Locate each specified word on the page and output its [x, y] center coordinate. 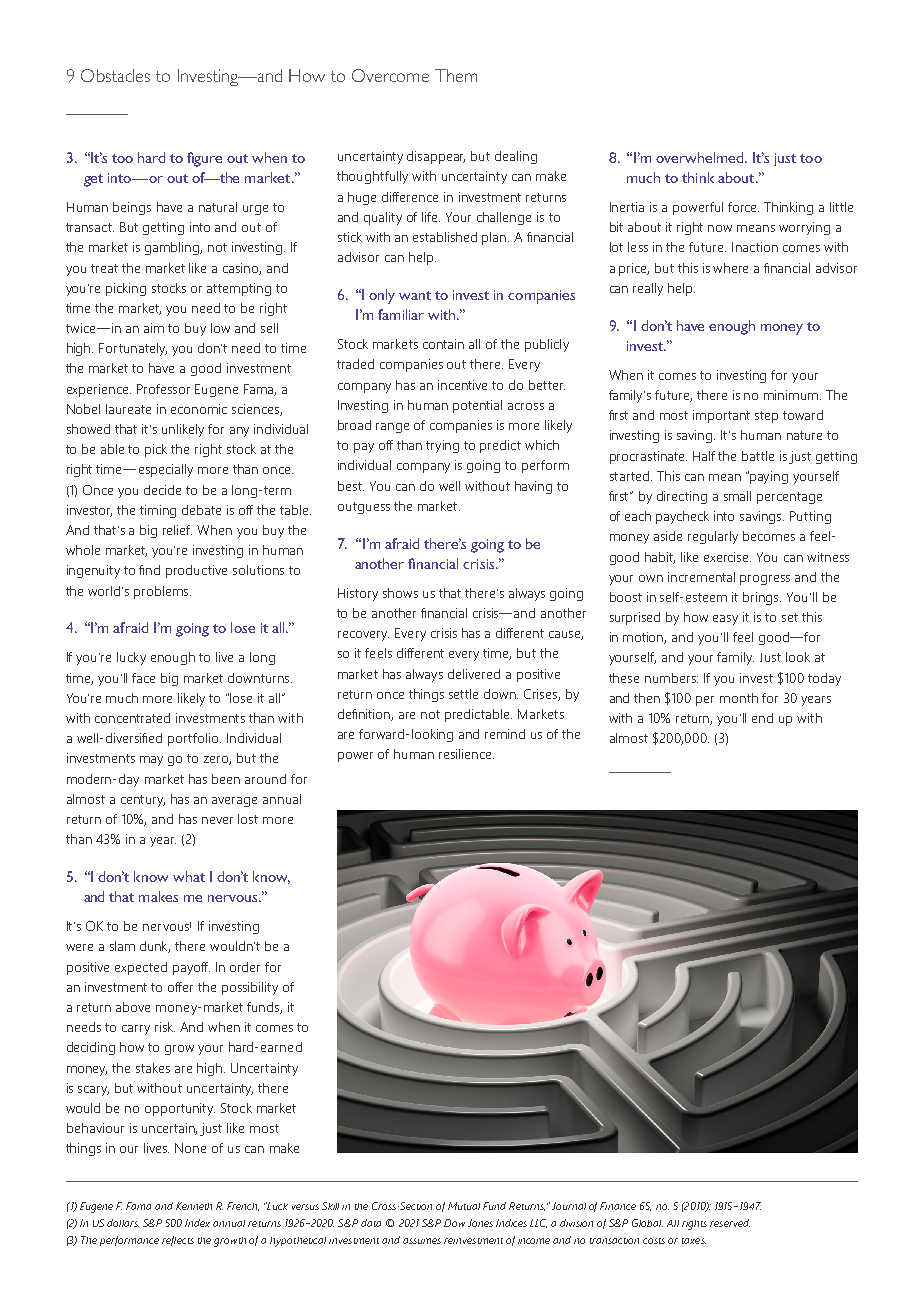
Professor [163, 389]
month [739, 698]
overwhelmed [701, 157]
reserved [730, 1223]
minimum [792, 395]
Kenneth [194, 1206]
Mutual [464, 1206]
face [143, 678]
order [245, 967]
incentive [462, 385]
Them [456, 75]
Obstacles [115, 75]
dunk [155, 947]
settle [463, 694]
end [762, 718]
